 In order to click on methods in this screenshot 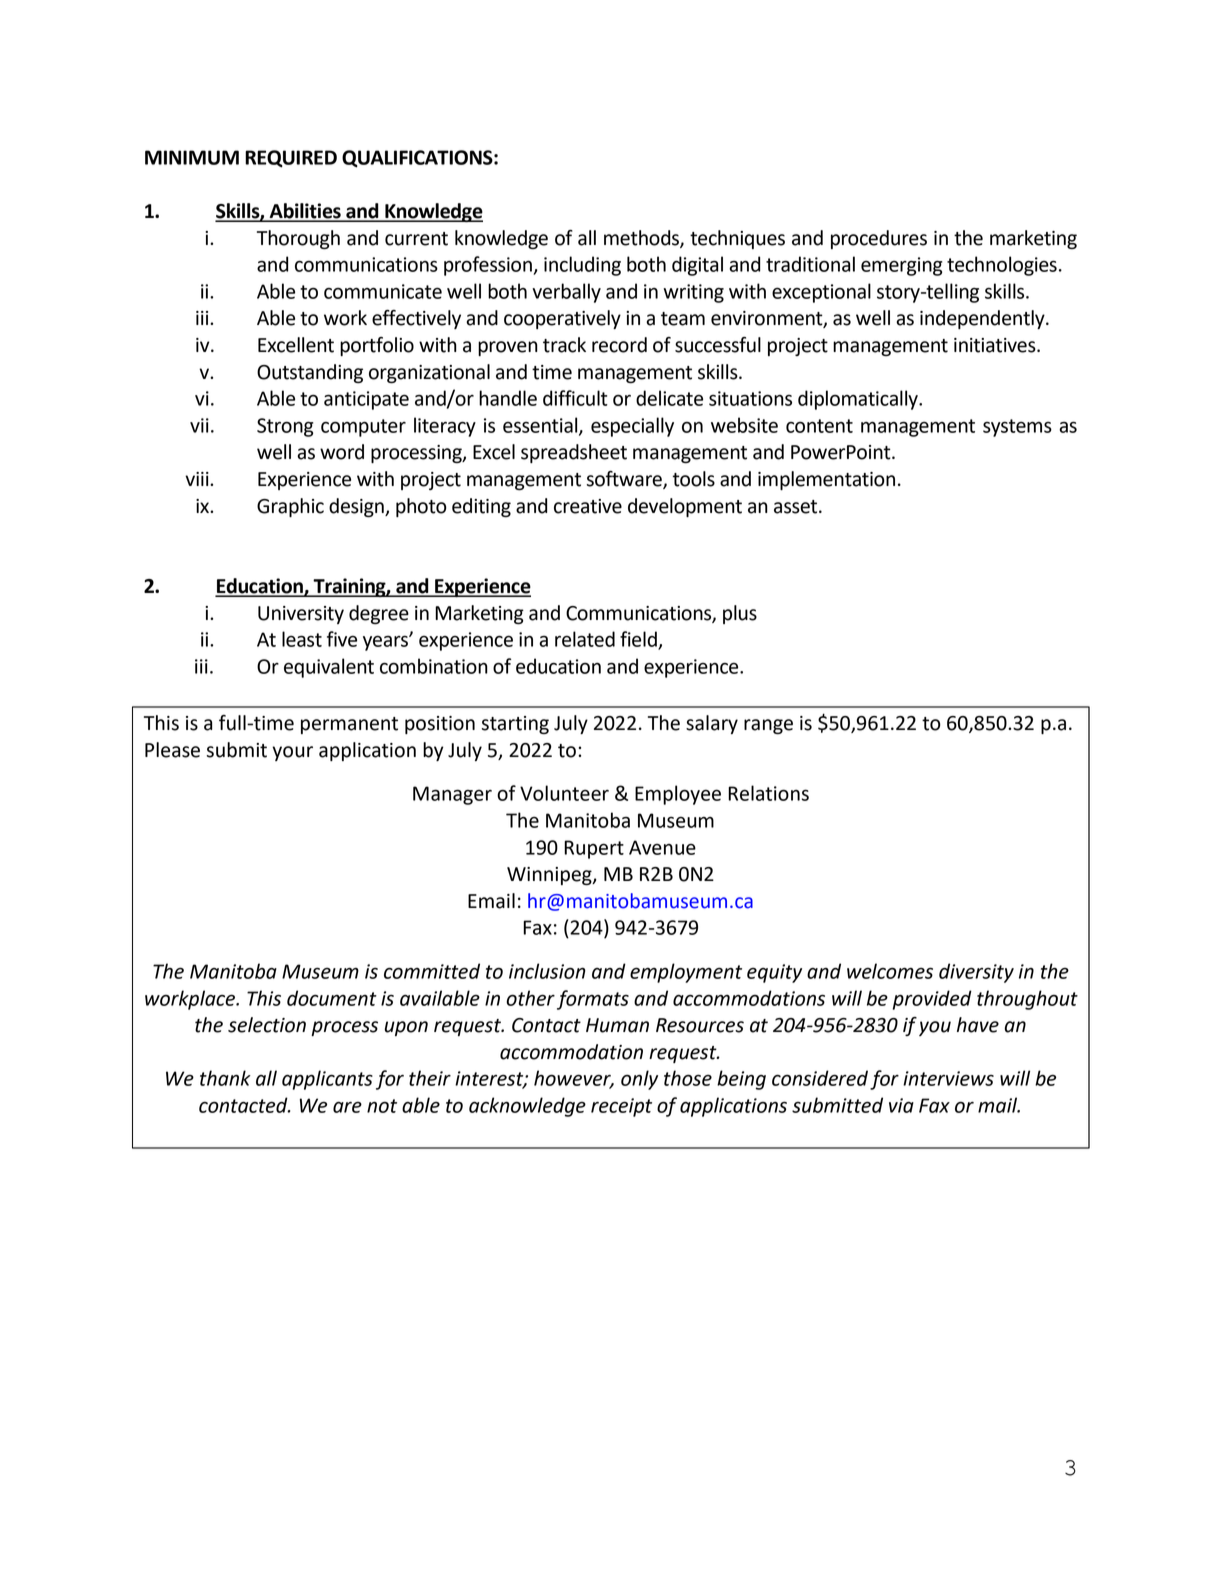, I will do `click(642, 239)`.
